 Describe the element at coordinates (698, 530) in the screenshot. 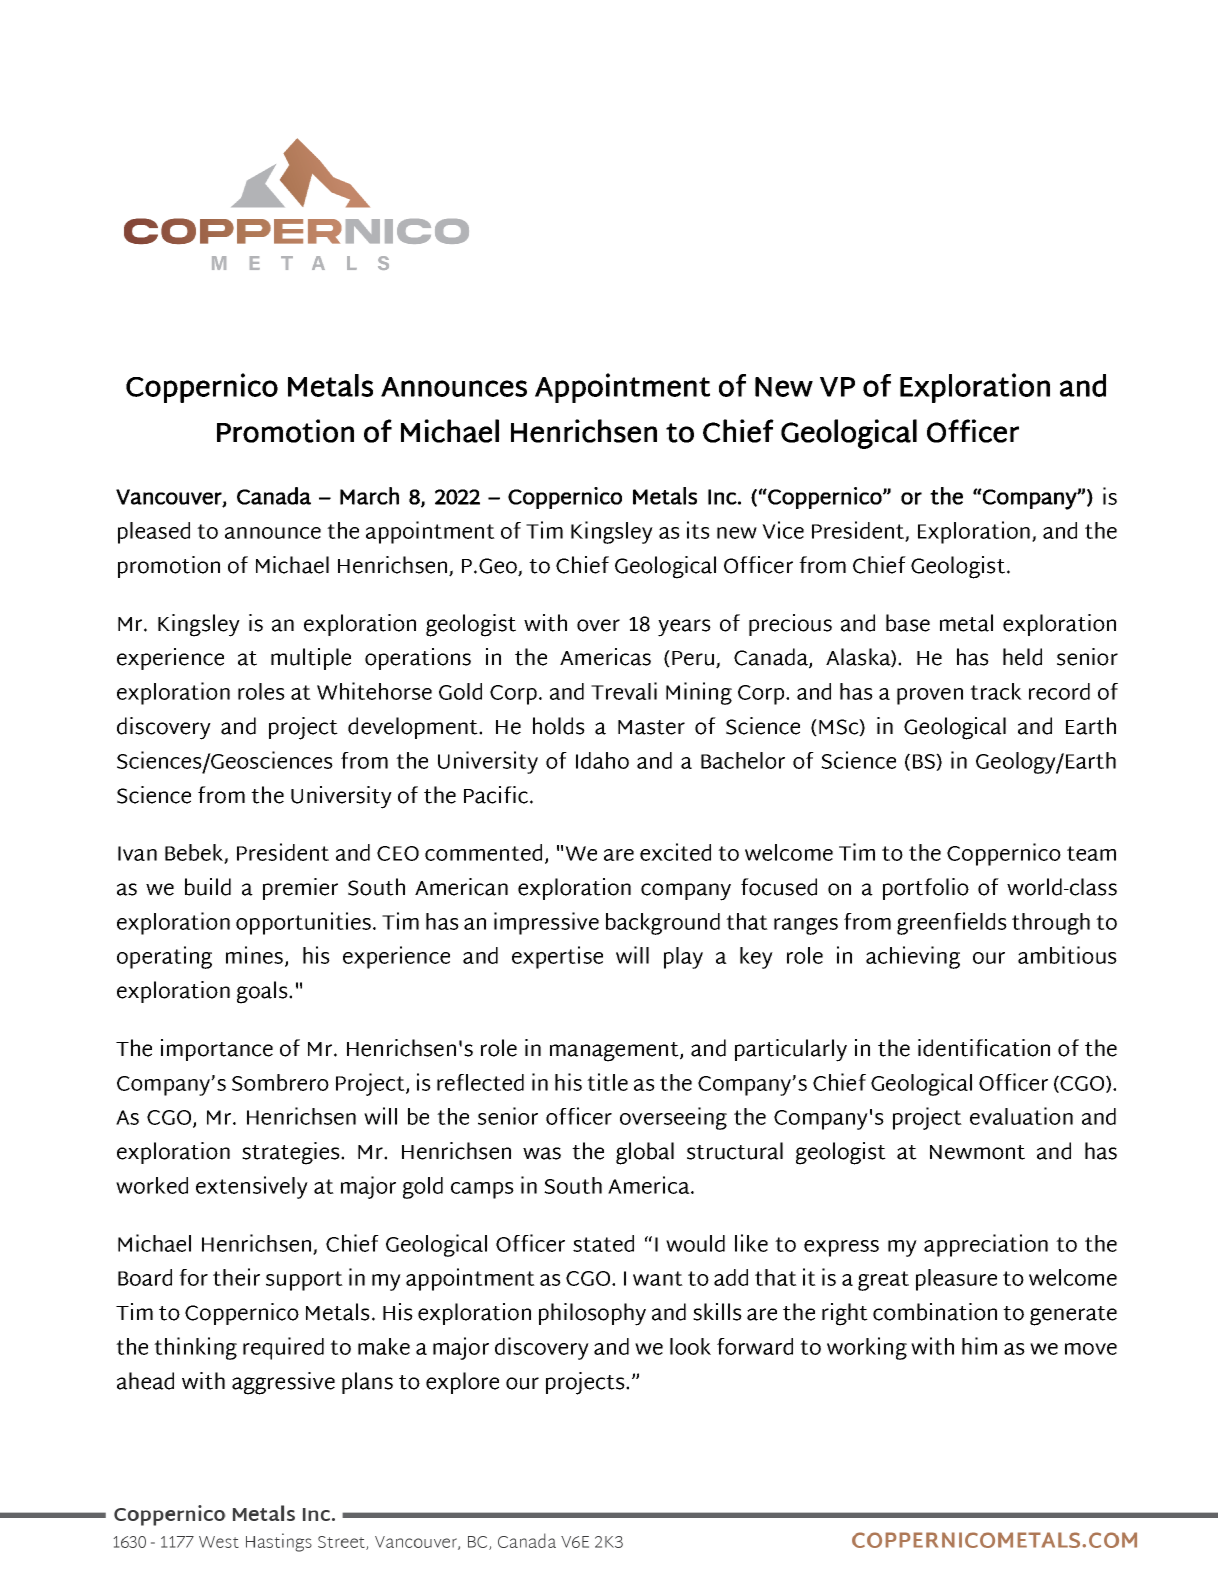

I see `its` at that location.
